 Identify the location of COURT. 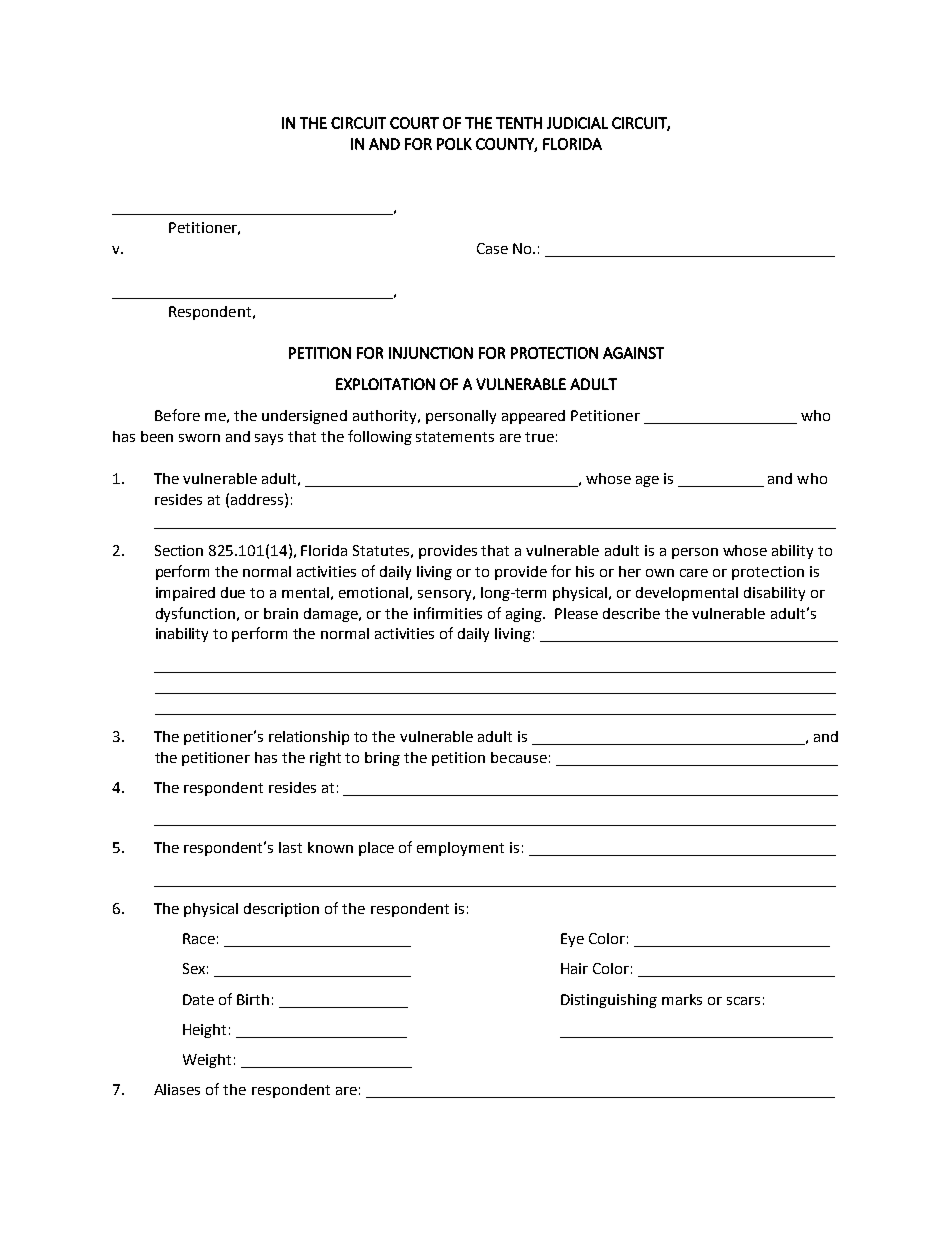
(414, 123).
